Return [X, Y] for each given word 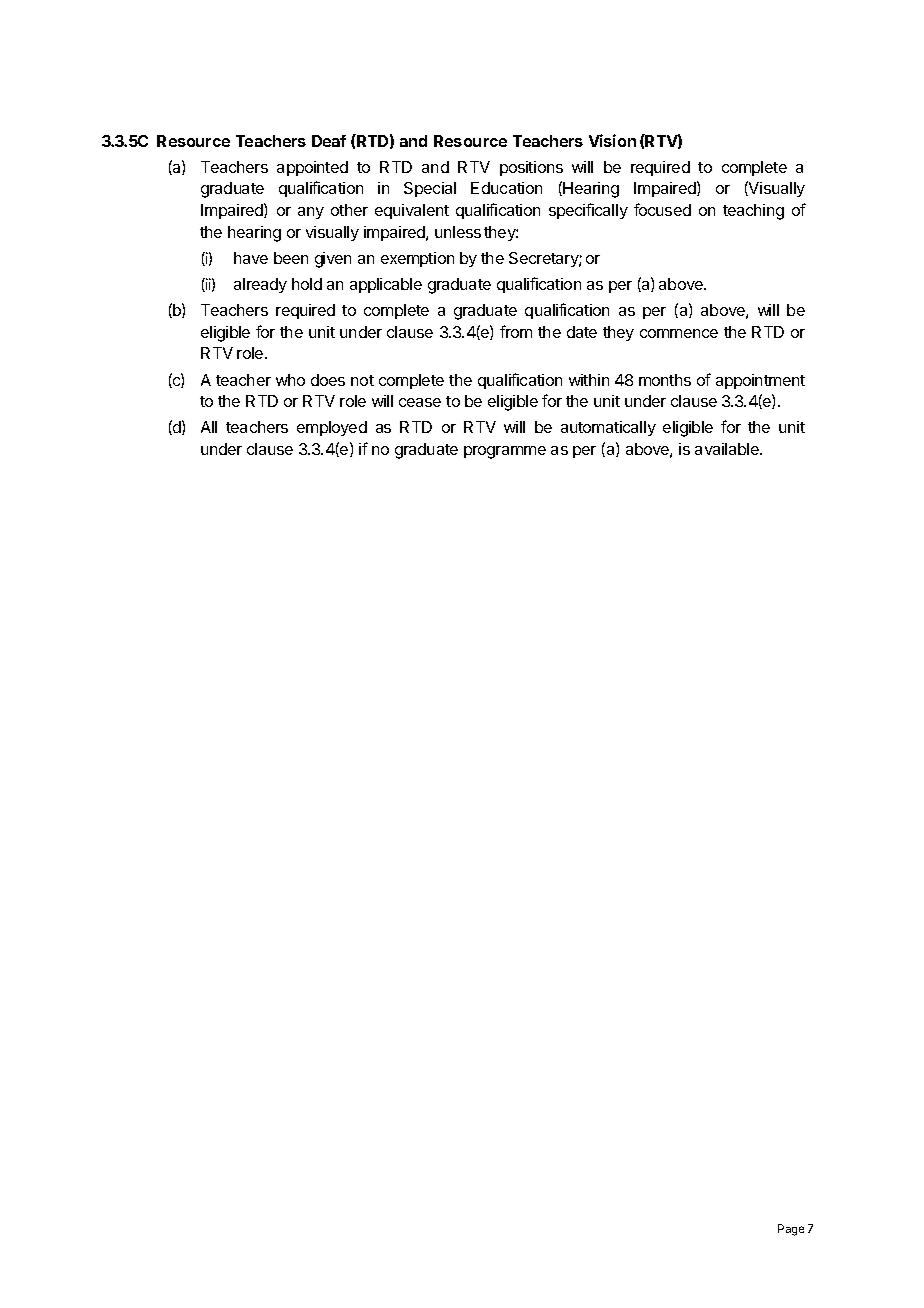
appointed [312, 168]
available [728, 449]
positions [531, 168]
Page [791, 1230]
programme [505, 452]
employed [332, 428]
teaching [753, 212]
